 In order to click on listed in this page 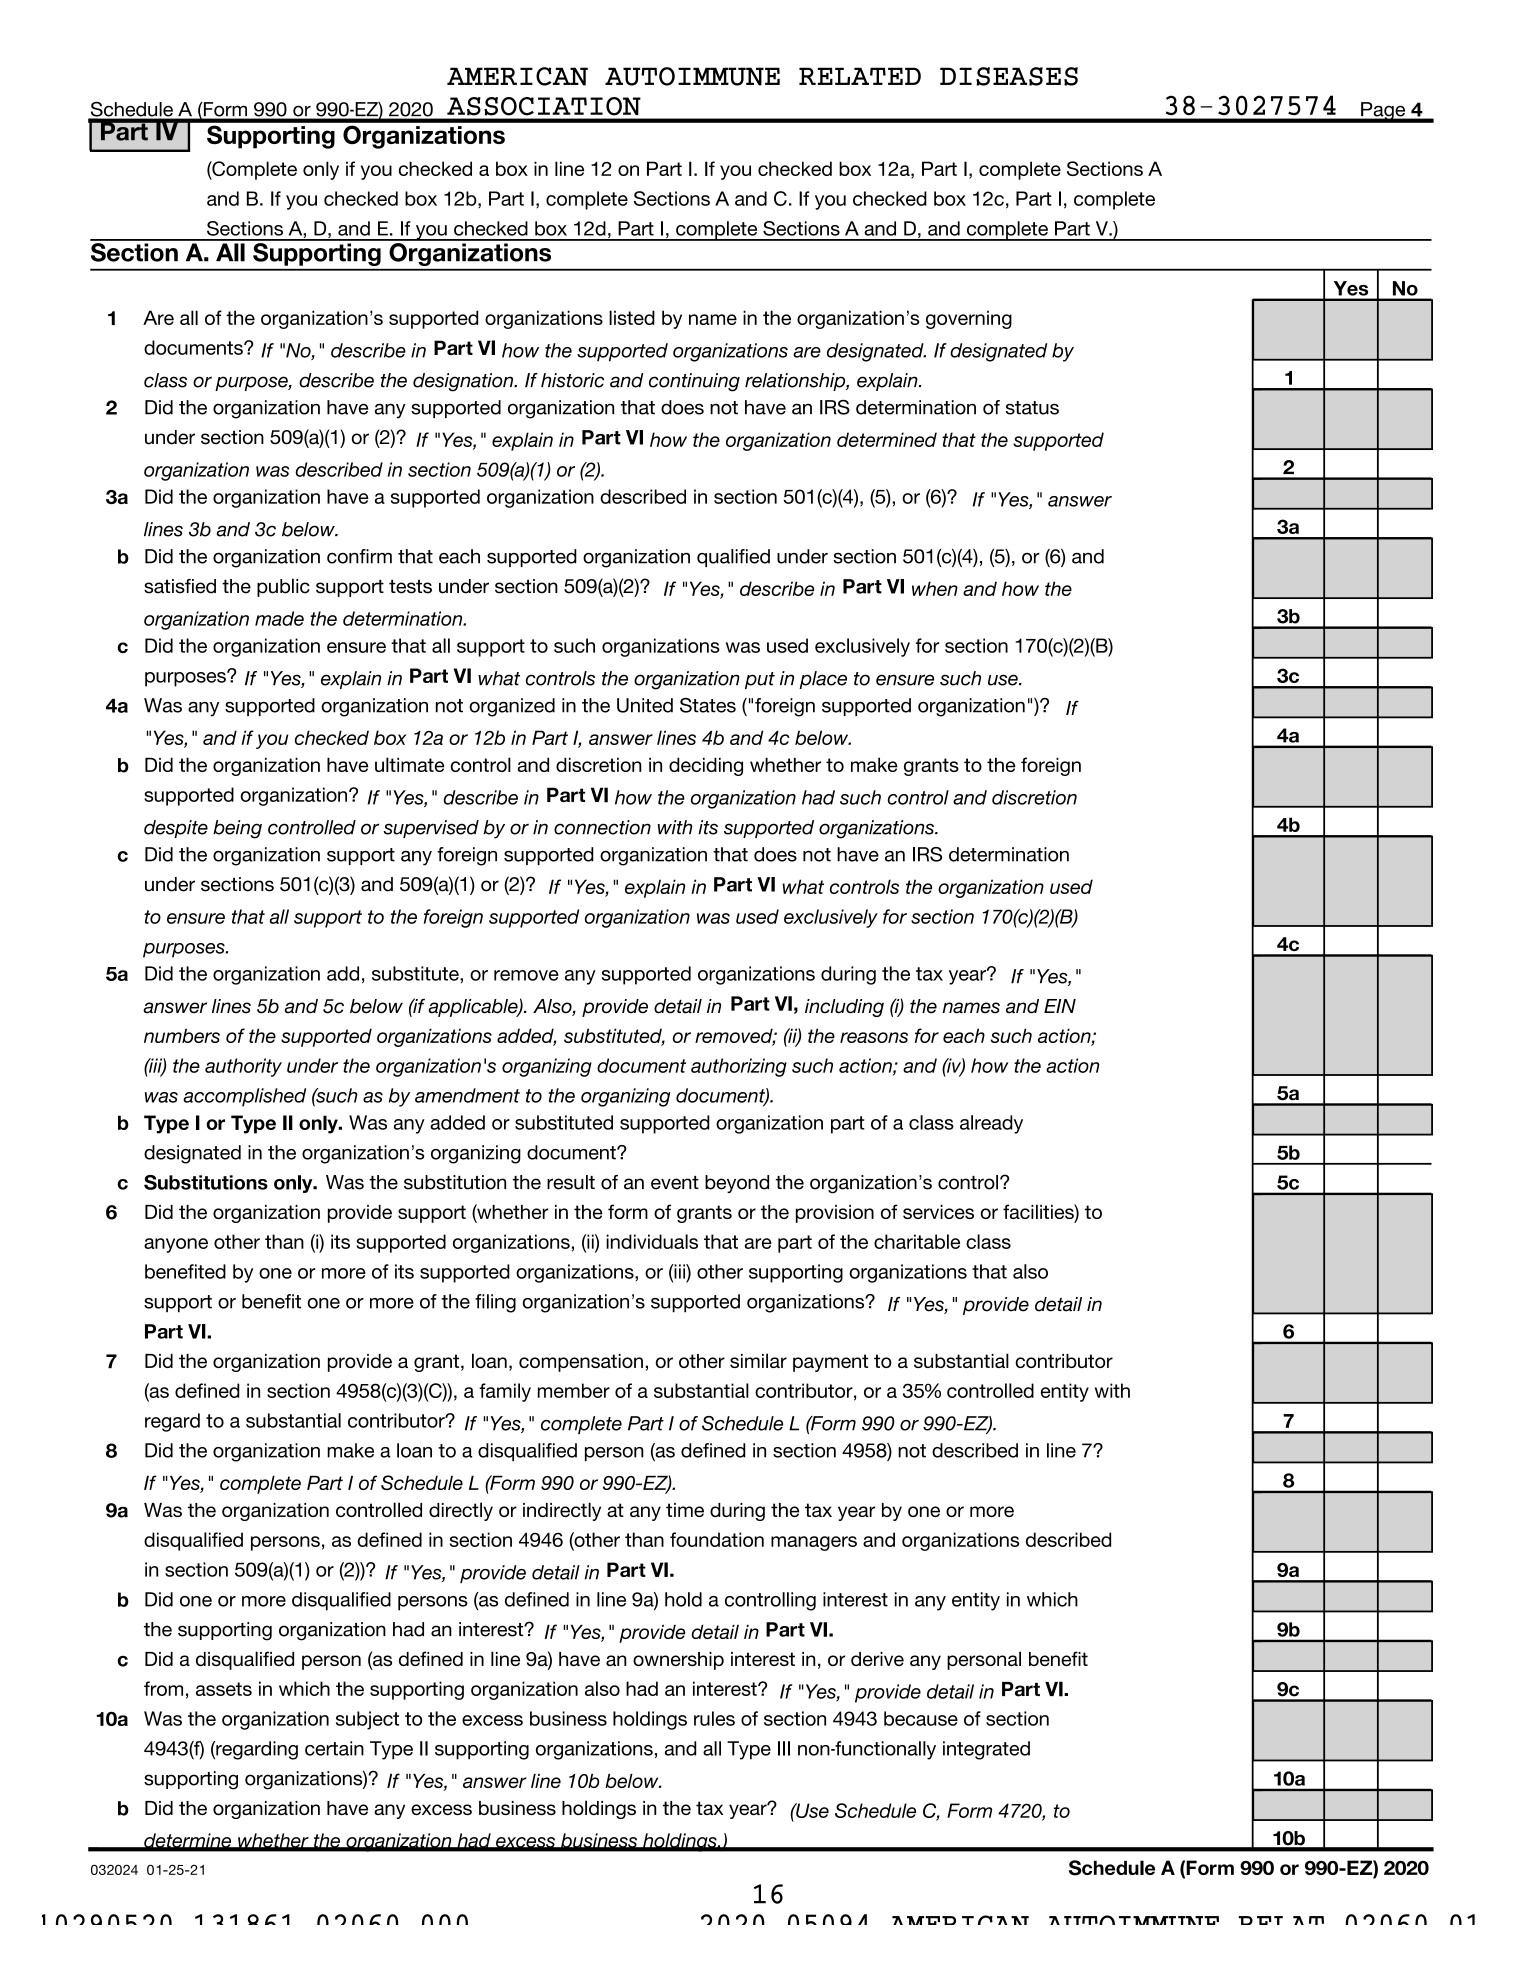, I will do `click(632, 317)`.
